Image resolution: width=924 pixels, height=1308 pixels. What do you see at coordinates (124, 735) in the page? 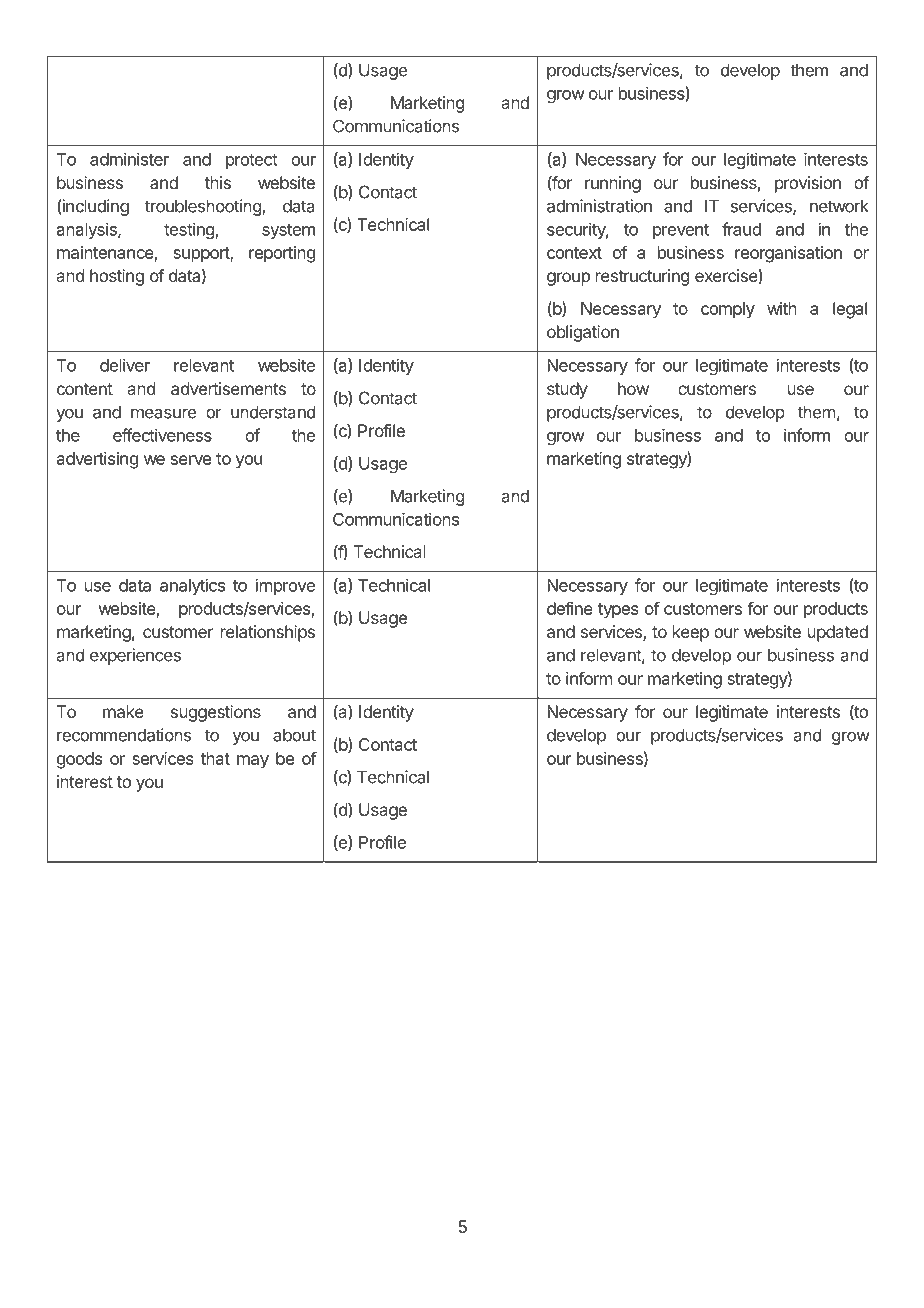
I see `recommendations` at bounding box center [124, 735].
